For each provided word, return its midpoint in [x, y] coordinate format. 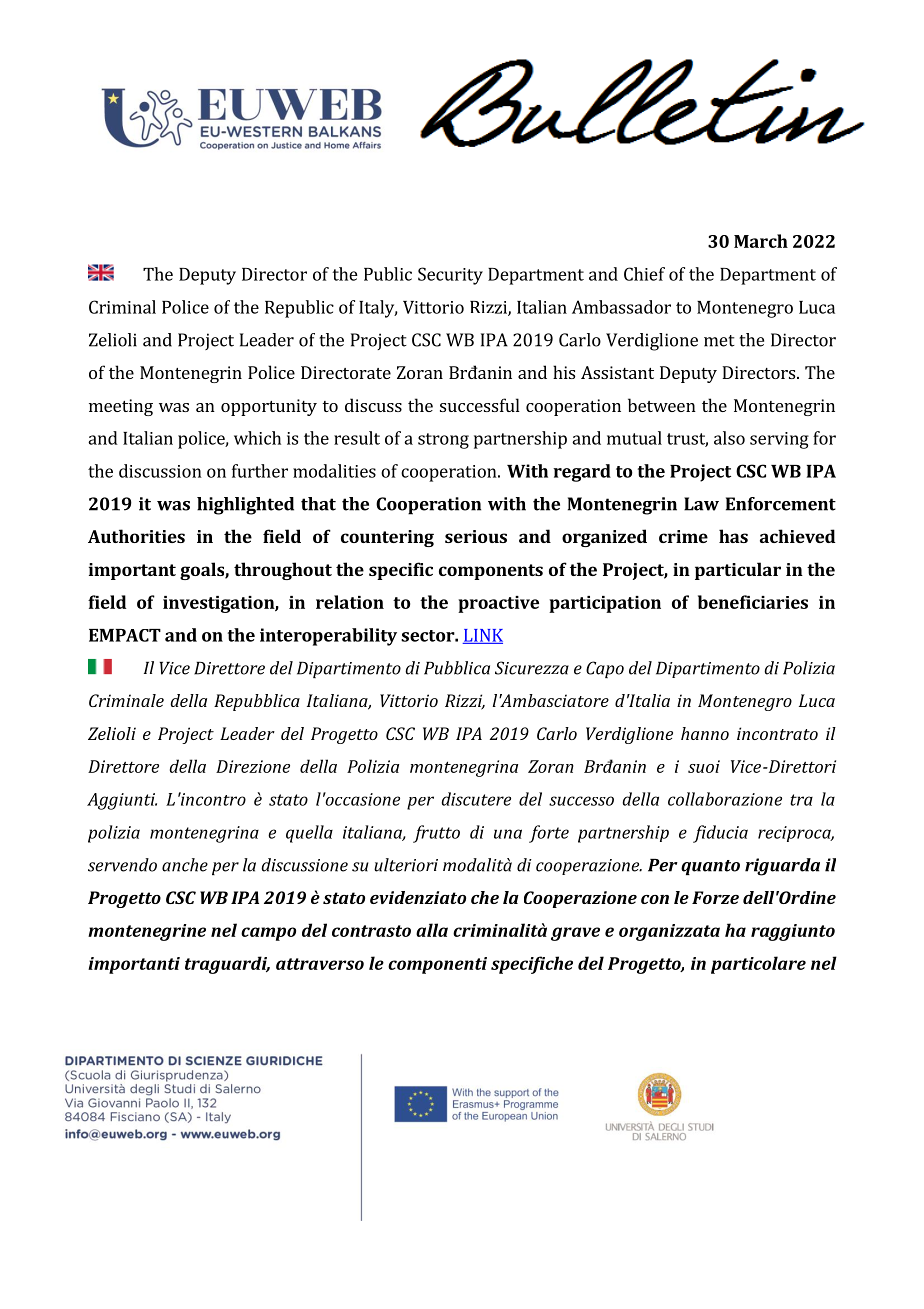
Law [701, 504]
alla [432, 930]
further [260, 471]
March [761, 241]
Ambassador [621, 307]
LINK [483, 636]
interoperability [328, 637]
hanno [705, 733]
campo [268, 934]
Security [450, 276]
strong [443, 441]
